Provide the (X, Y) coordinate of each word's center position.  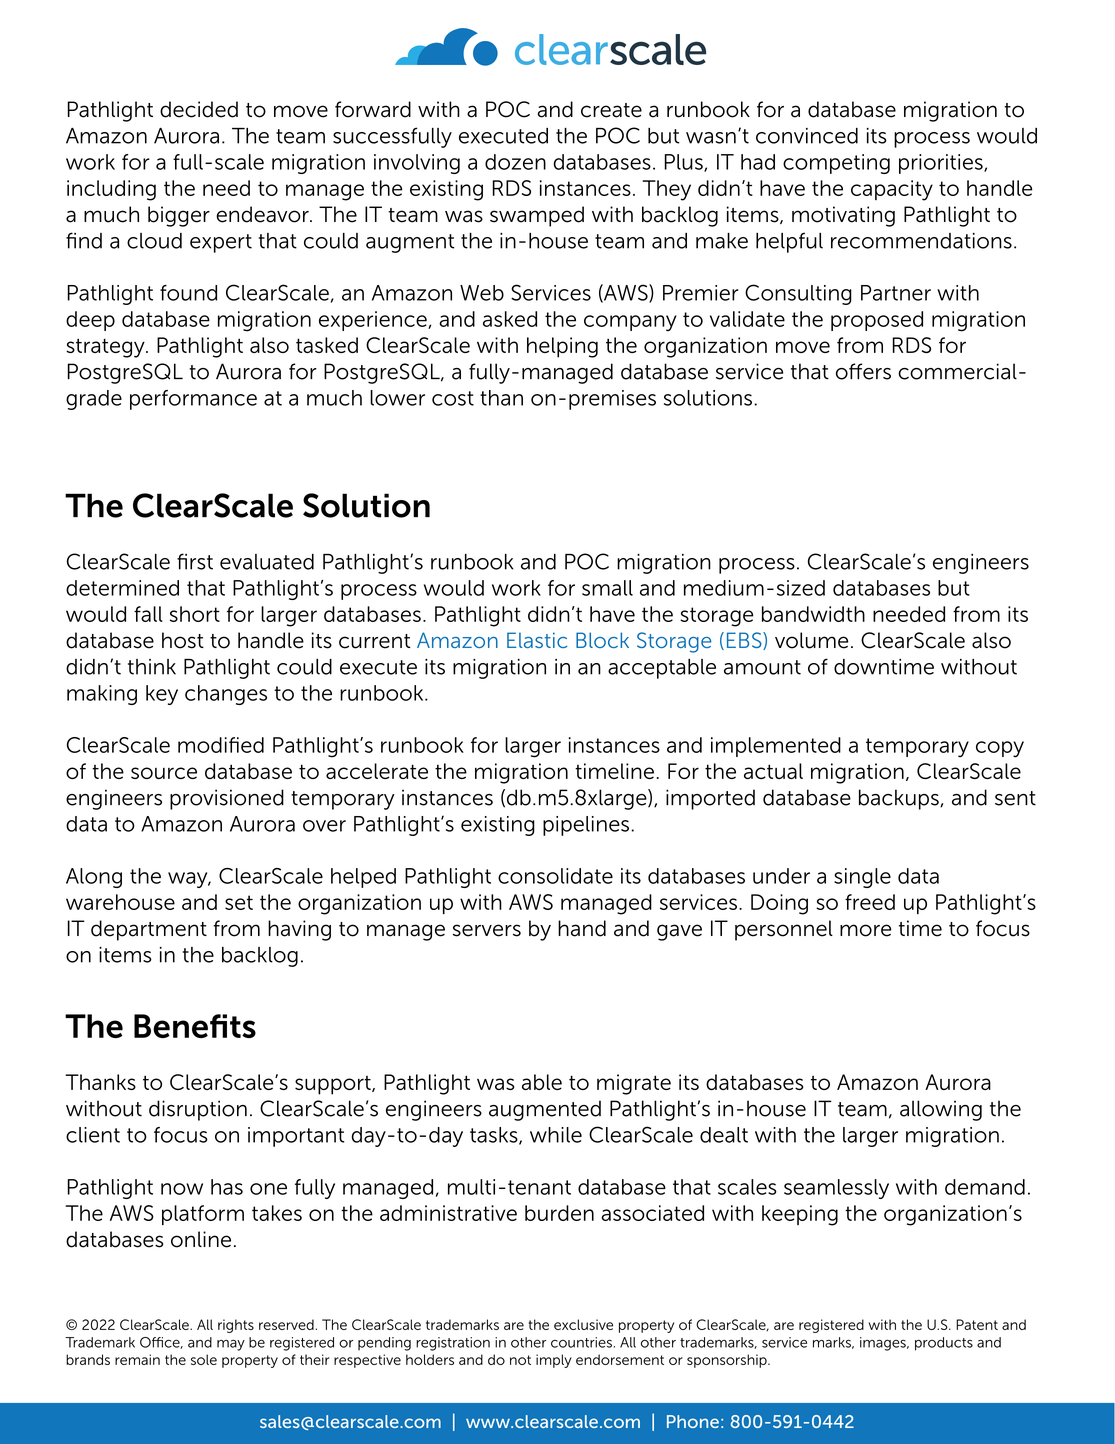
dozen (515, 162)
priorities (942, 164)
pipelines (586, 826)
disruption (198, 1110)
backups (900, 799)
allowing (941, 1110)
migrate (634, 1084)
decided (199, 109)
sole (204, 1359)
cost (453, 398)
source (164, 773)
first (195, 561)
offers (863, 371)
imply (554, 1361)
